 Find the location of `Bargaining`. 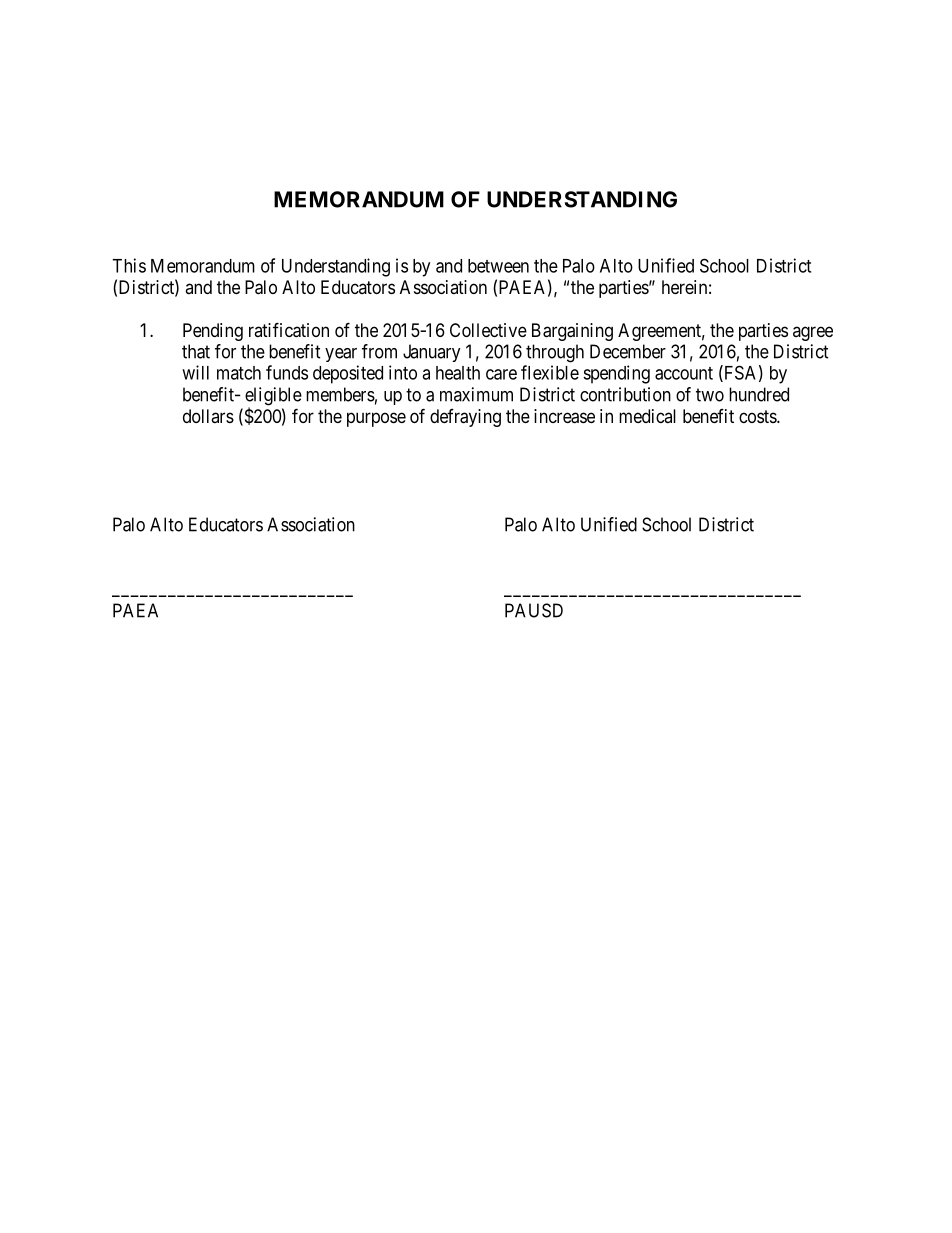

Bargaining is located at coordinates (572, 332).
